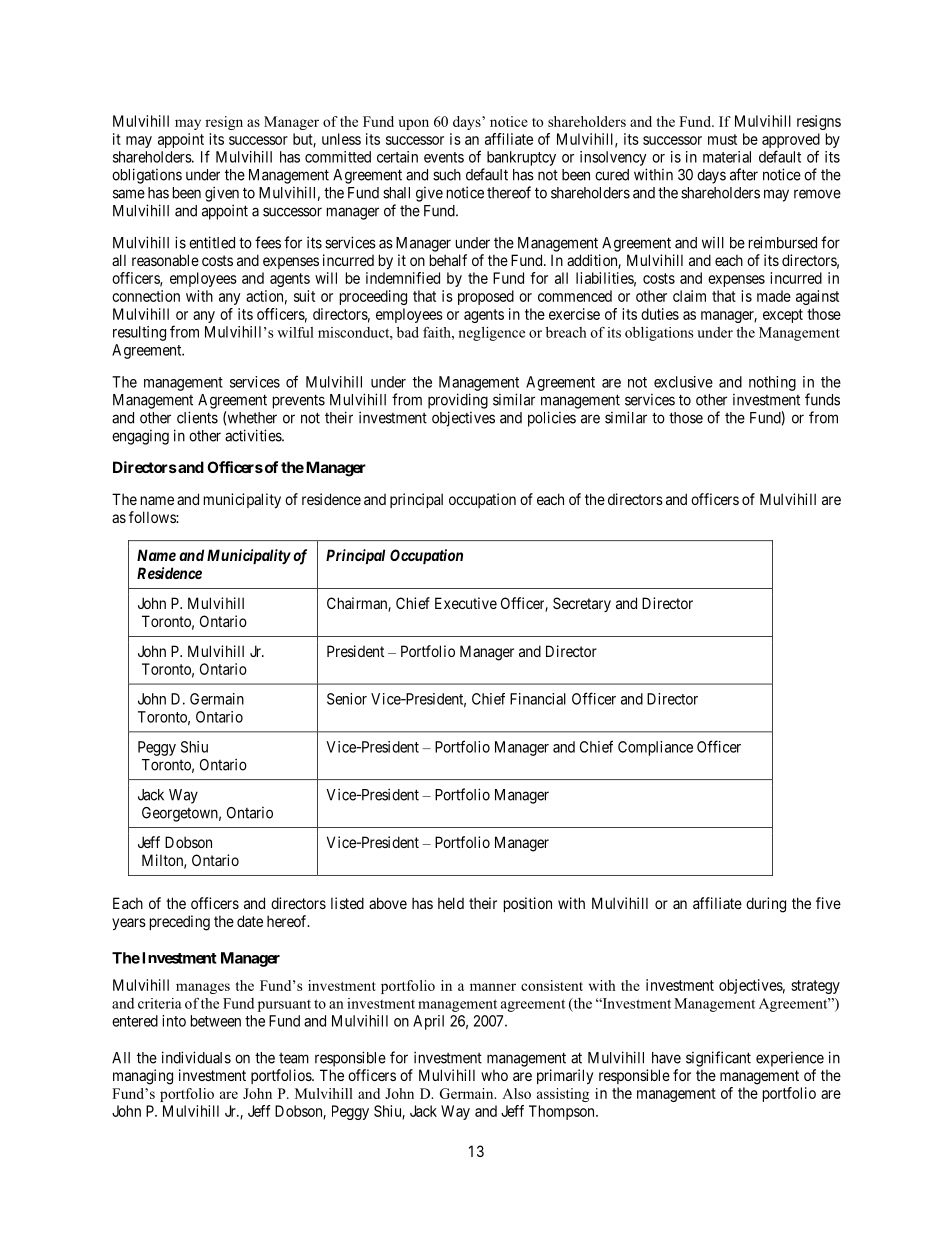 This document has height=1233, width=952. I want to click on Senior, so click(347, 699).
